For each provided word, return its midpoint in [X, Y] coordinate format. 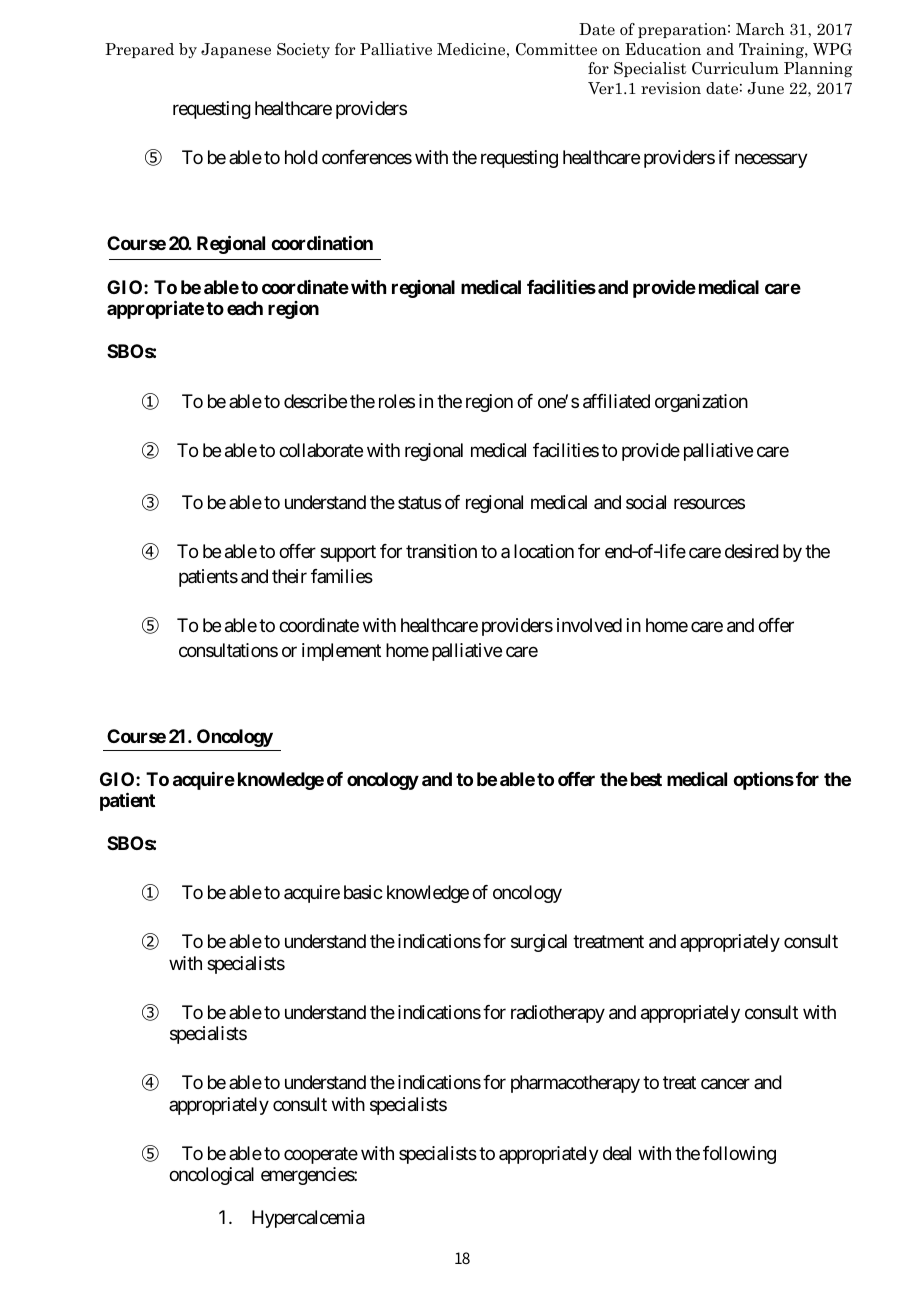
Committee [556, 49]
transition [441, 551]
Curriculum [735, 68]
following [739, 1155]
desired [752, 551]
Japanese [236, 50]
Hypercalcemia [308, 1219]
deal [617, 1153]
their [289, 576]
